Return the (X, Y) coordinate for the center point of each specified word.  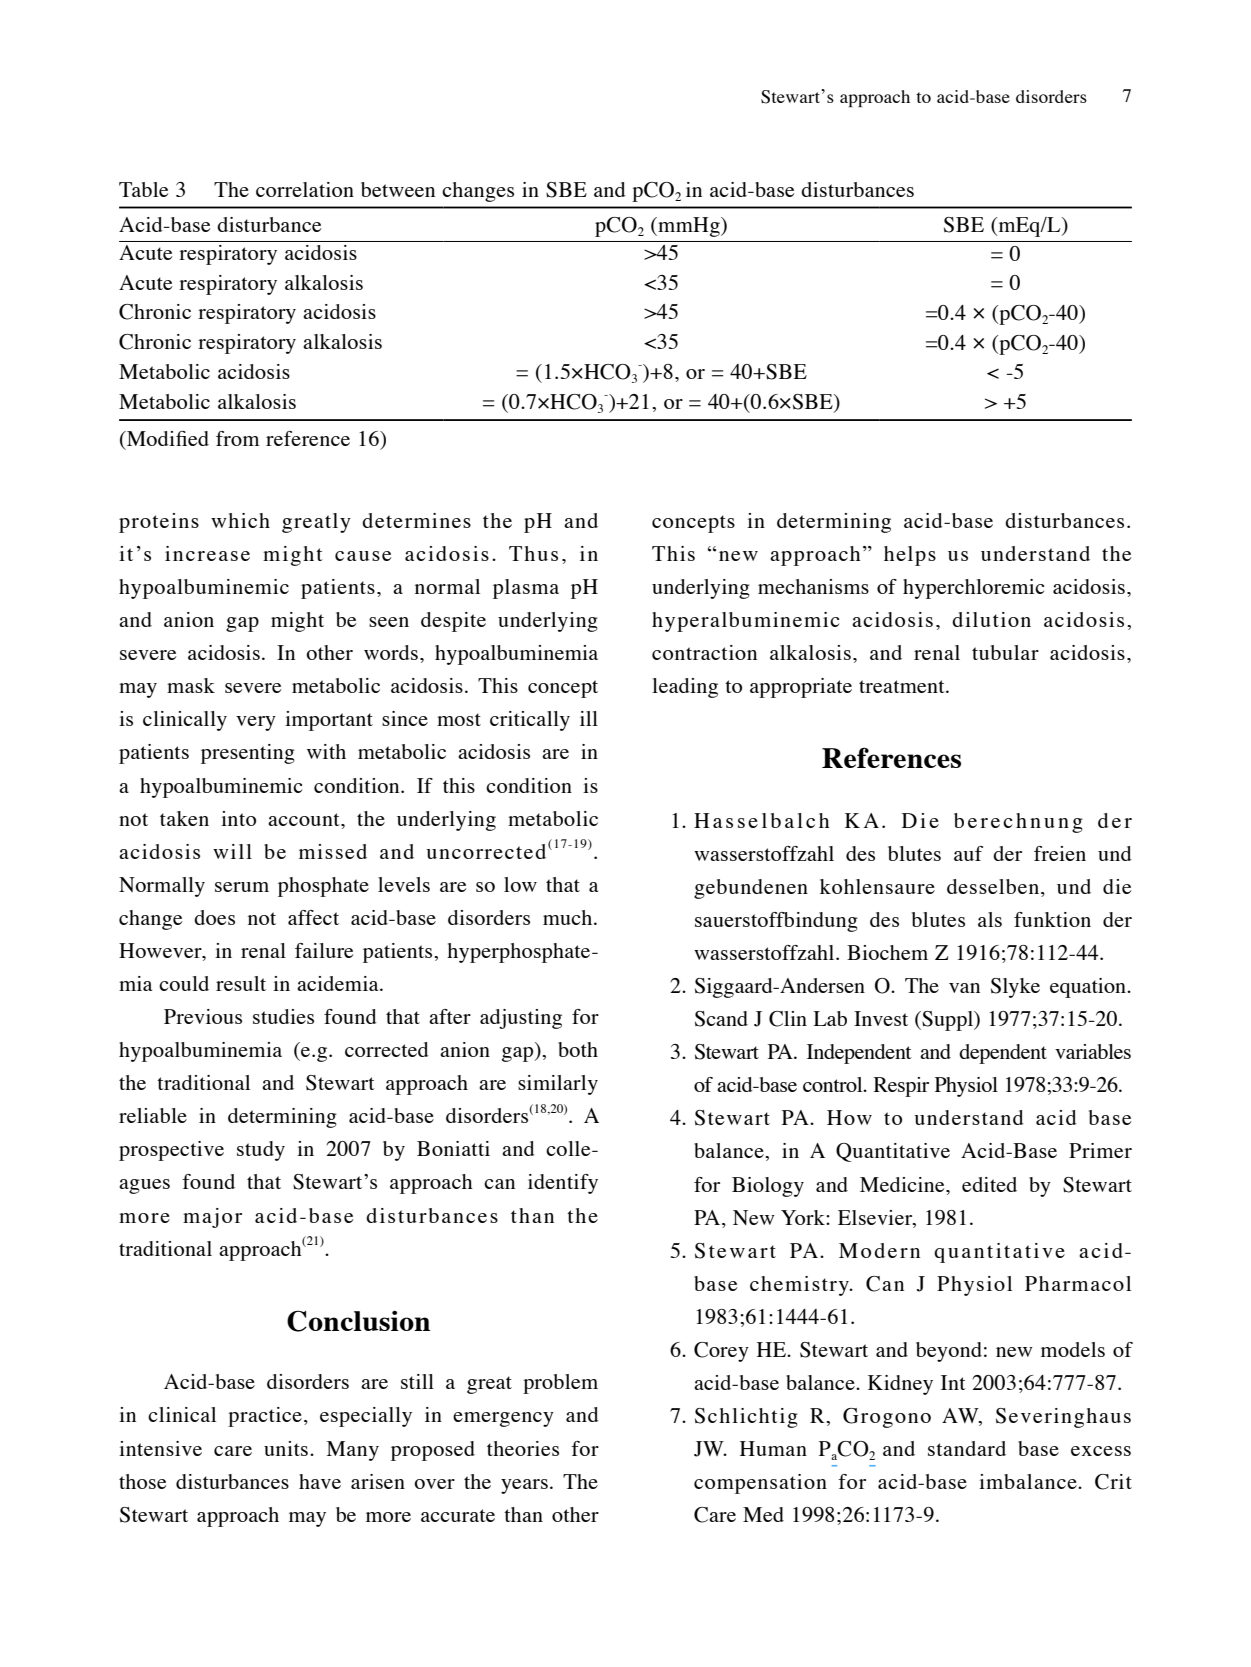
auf (968, 853)
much (569, 917)
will (232, 851)
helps (910, 556)
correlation (305, 189)
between (398, 189)
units (286, 1448)
